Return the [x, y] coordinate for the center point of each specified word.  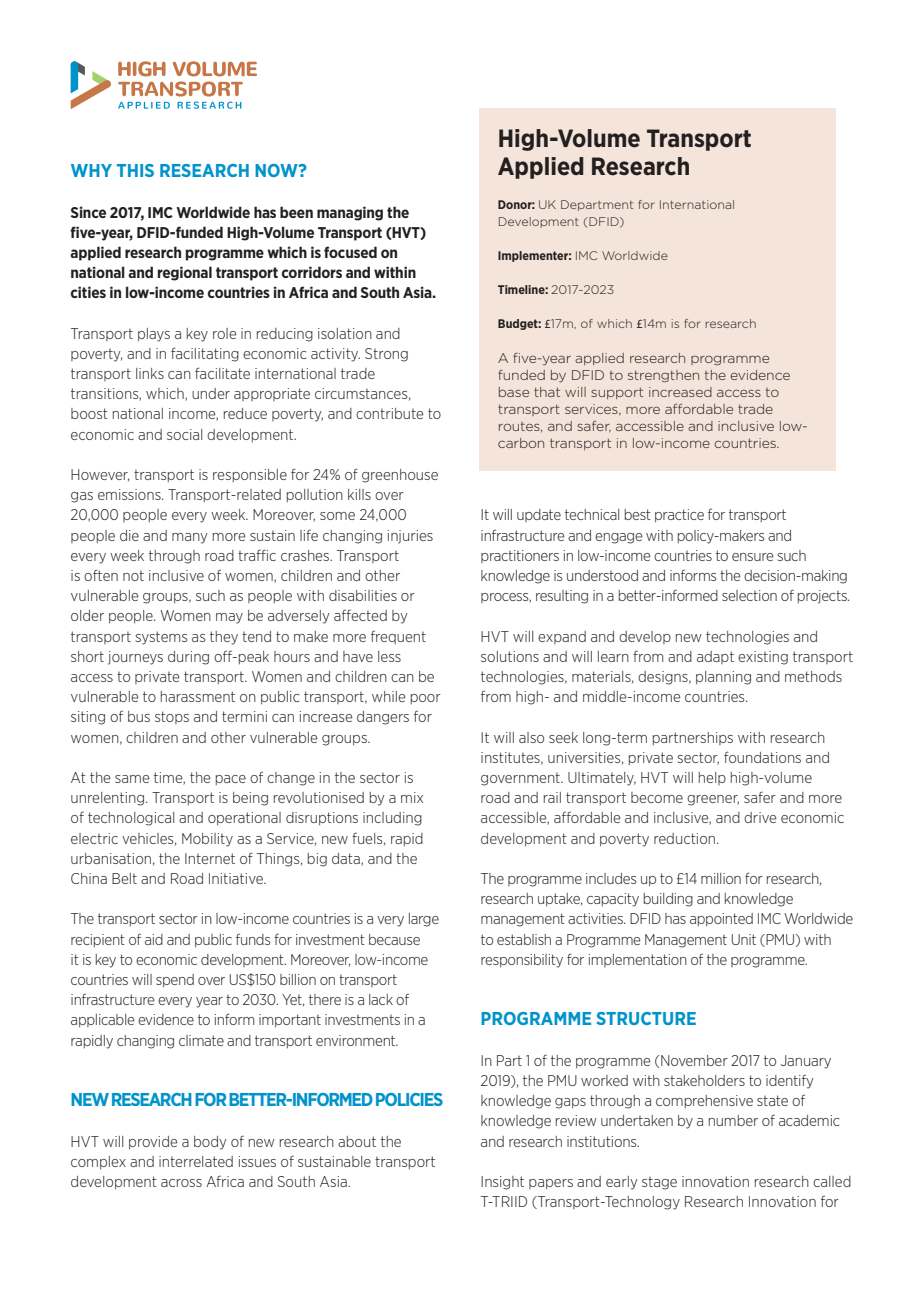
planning [723, 678]
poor [426, 699]
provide [153, 1142]
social [184, 434]
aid [154, 939]
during [188, 658]
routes [520, 427]
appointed [721, 919]
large [424, 920]
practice [679, 515]
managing [350, 213]
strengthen [663, 376]
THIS [135, 170]
